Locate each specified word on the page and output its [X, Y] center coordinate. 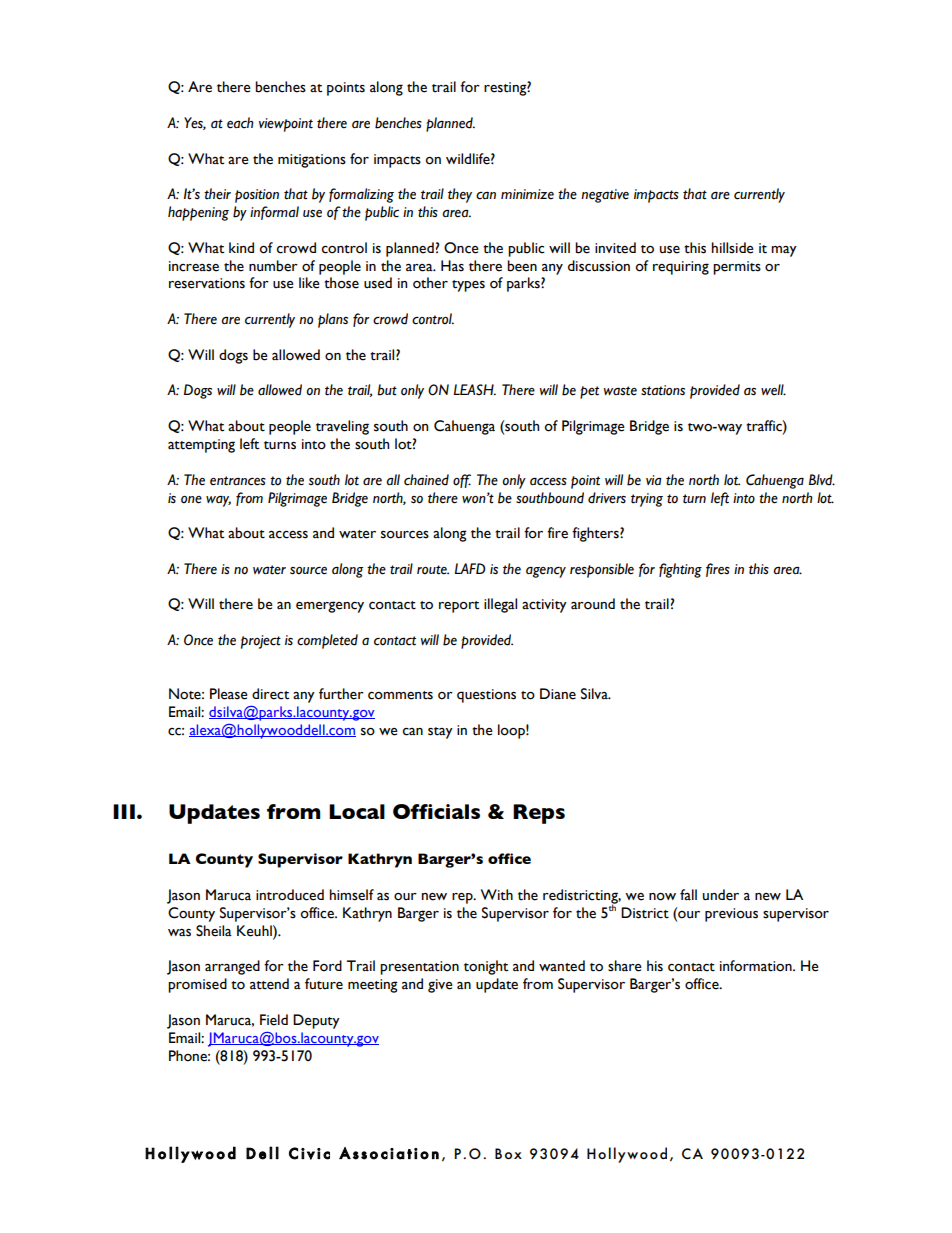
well [773, 390]
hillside [733, 248]
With [497, 895]
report [459, 607]
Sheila [214, 931]
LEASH [475, 390]
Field [274, 1020]
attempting [201, 446]
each [240, 123]
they [460, 195]
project [261, 642]
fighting [680, 570]
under [721, 895]
